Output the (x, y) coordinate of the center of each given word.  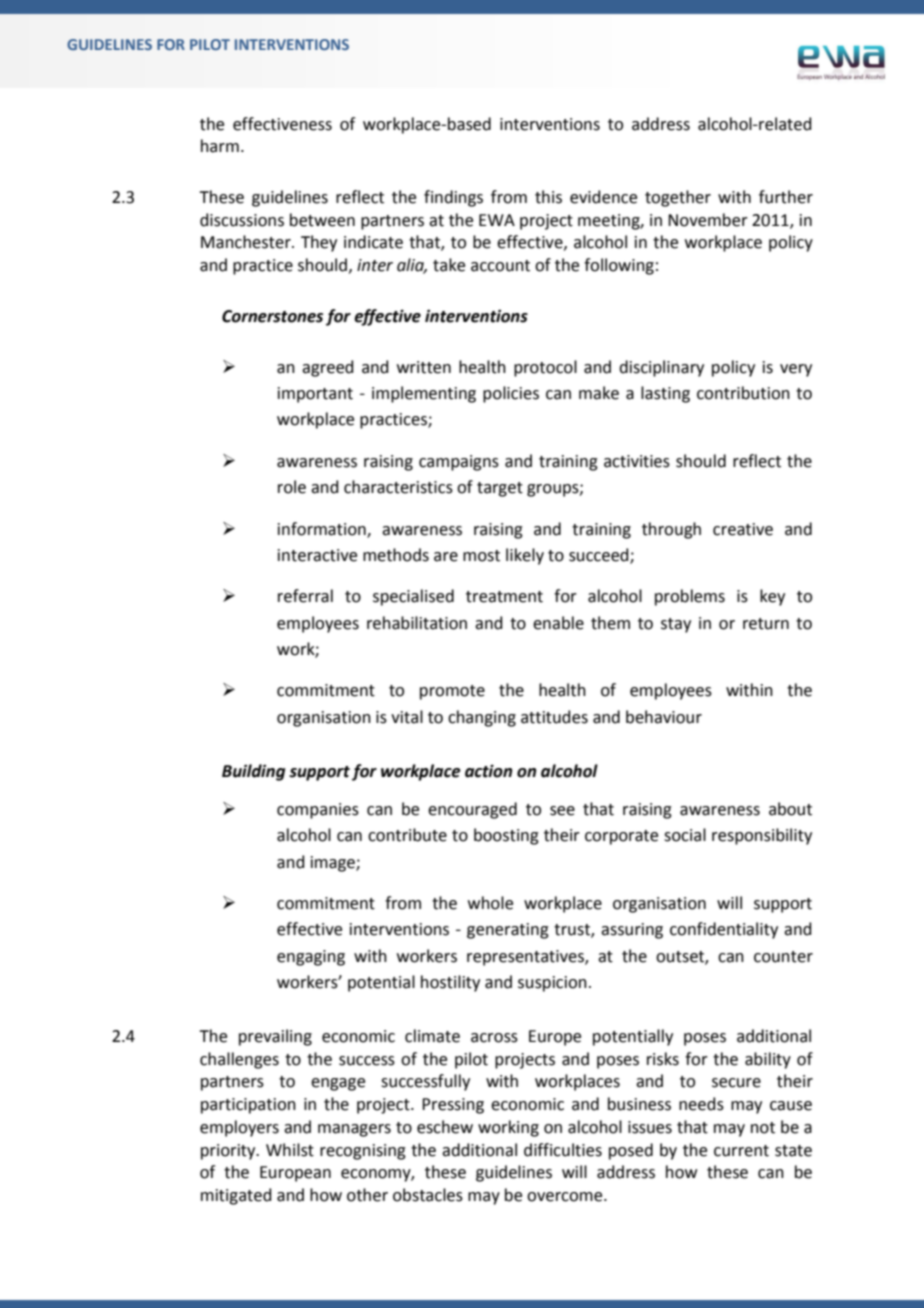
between (322, 220)
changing (482, 718)
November (708, 220)
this (548, 197)
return (766, 624)
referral (305, 596)
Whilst (290, 1150)
